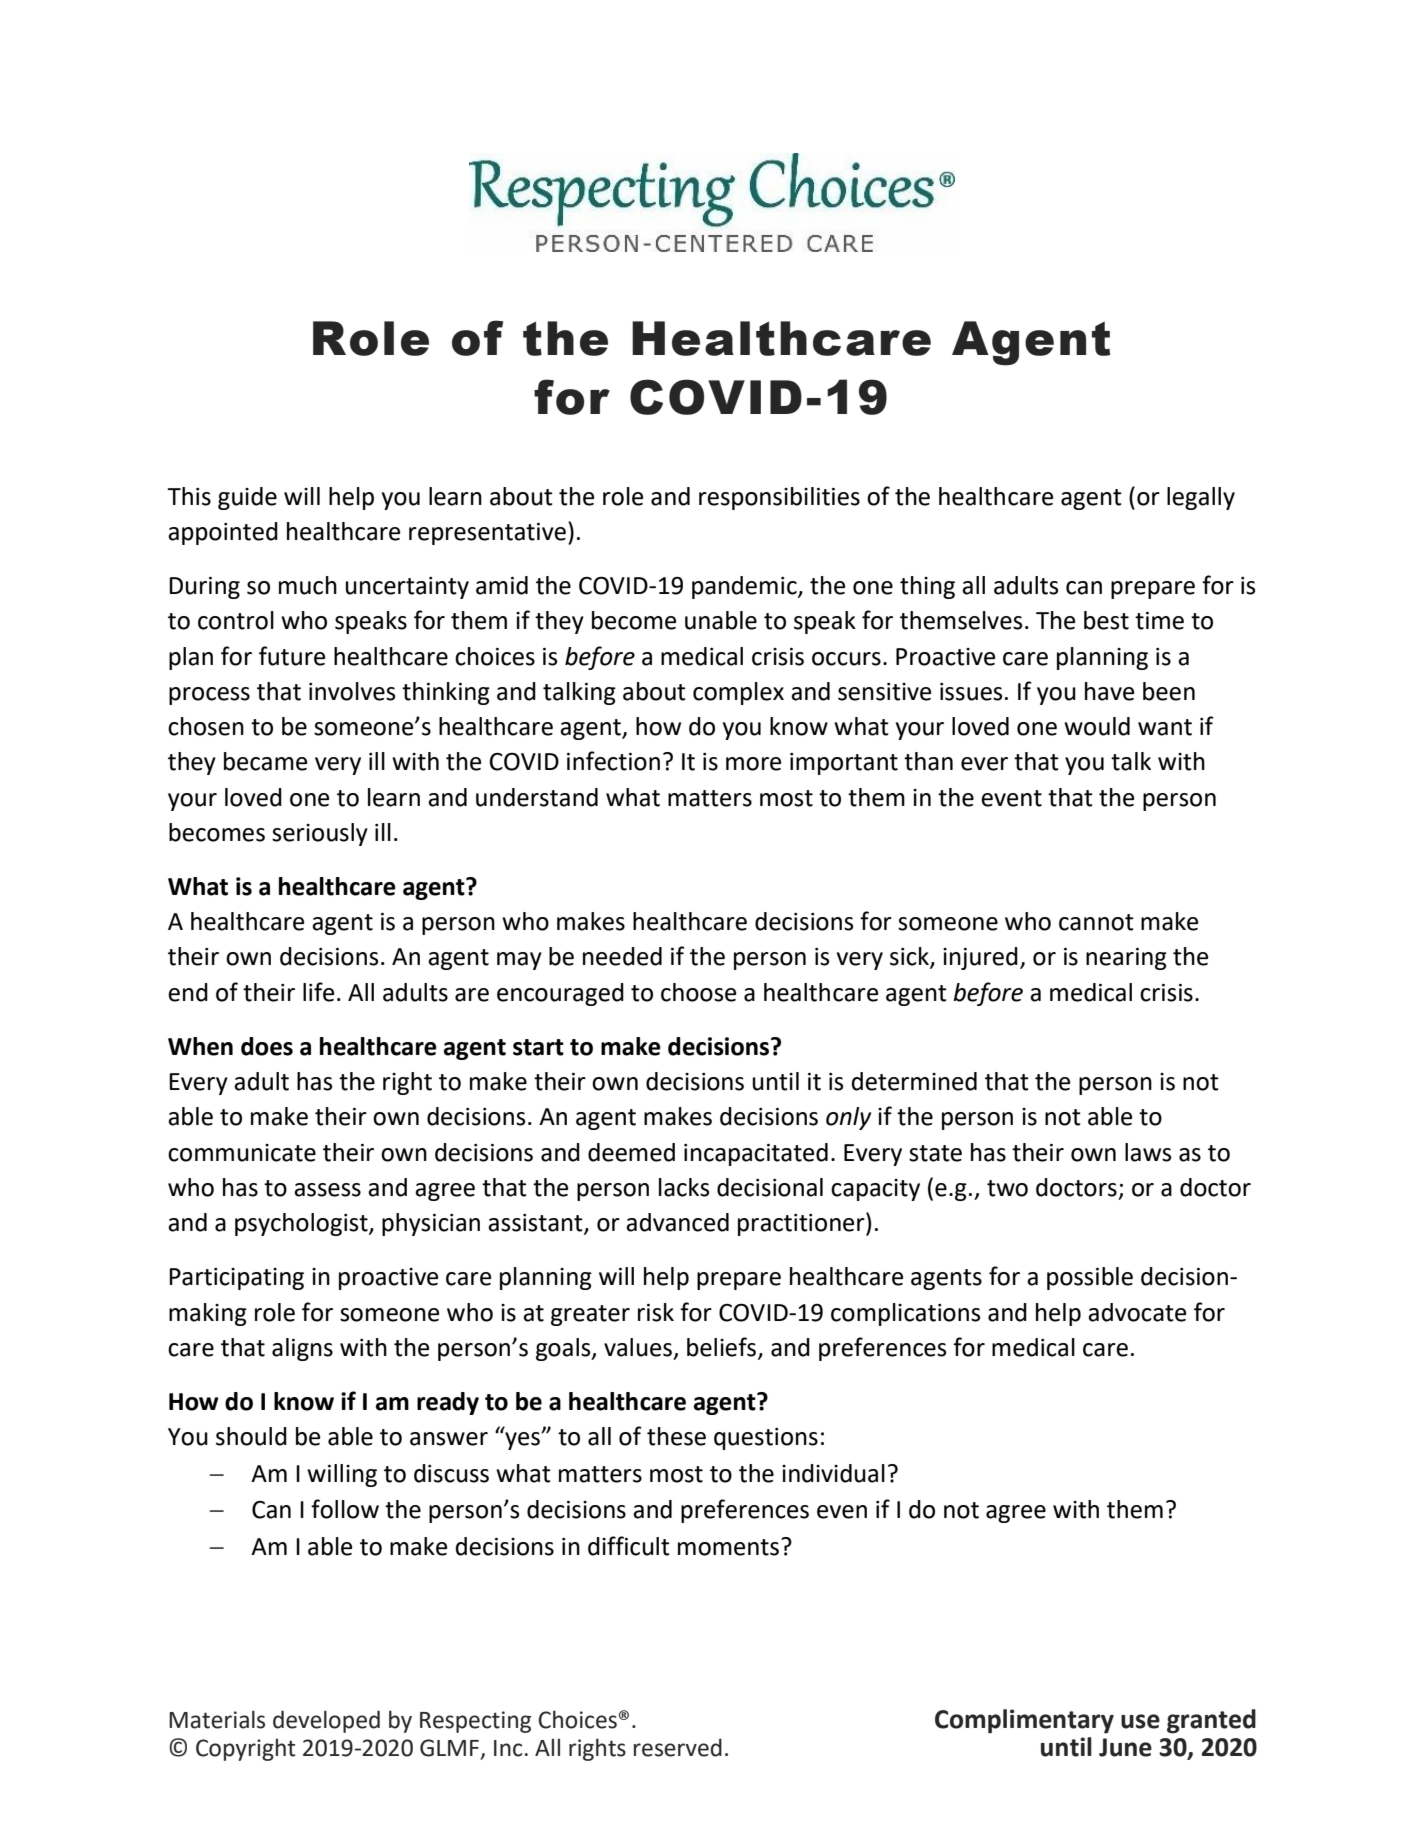 This page has width=1425, height=1845. What do you see at coordinates (779, 498) in the page?
I see `responsibilities` at bounding box center [779, 498].
